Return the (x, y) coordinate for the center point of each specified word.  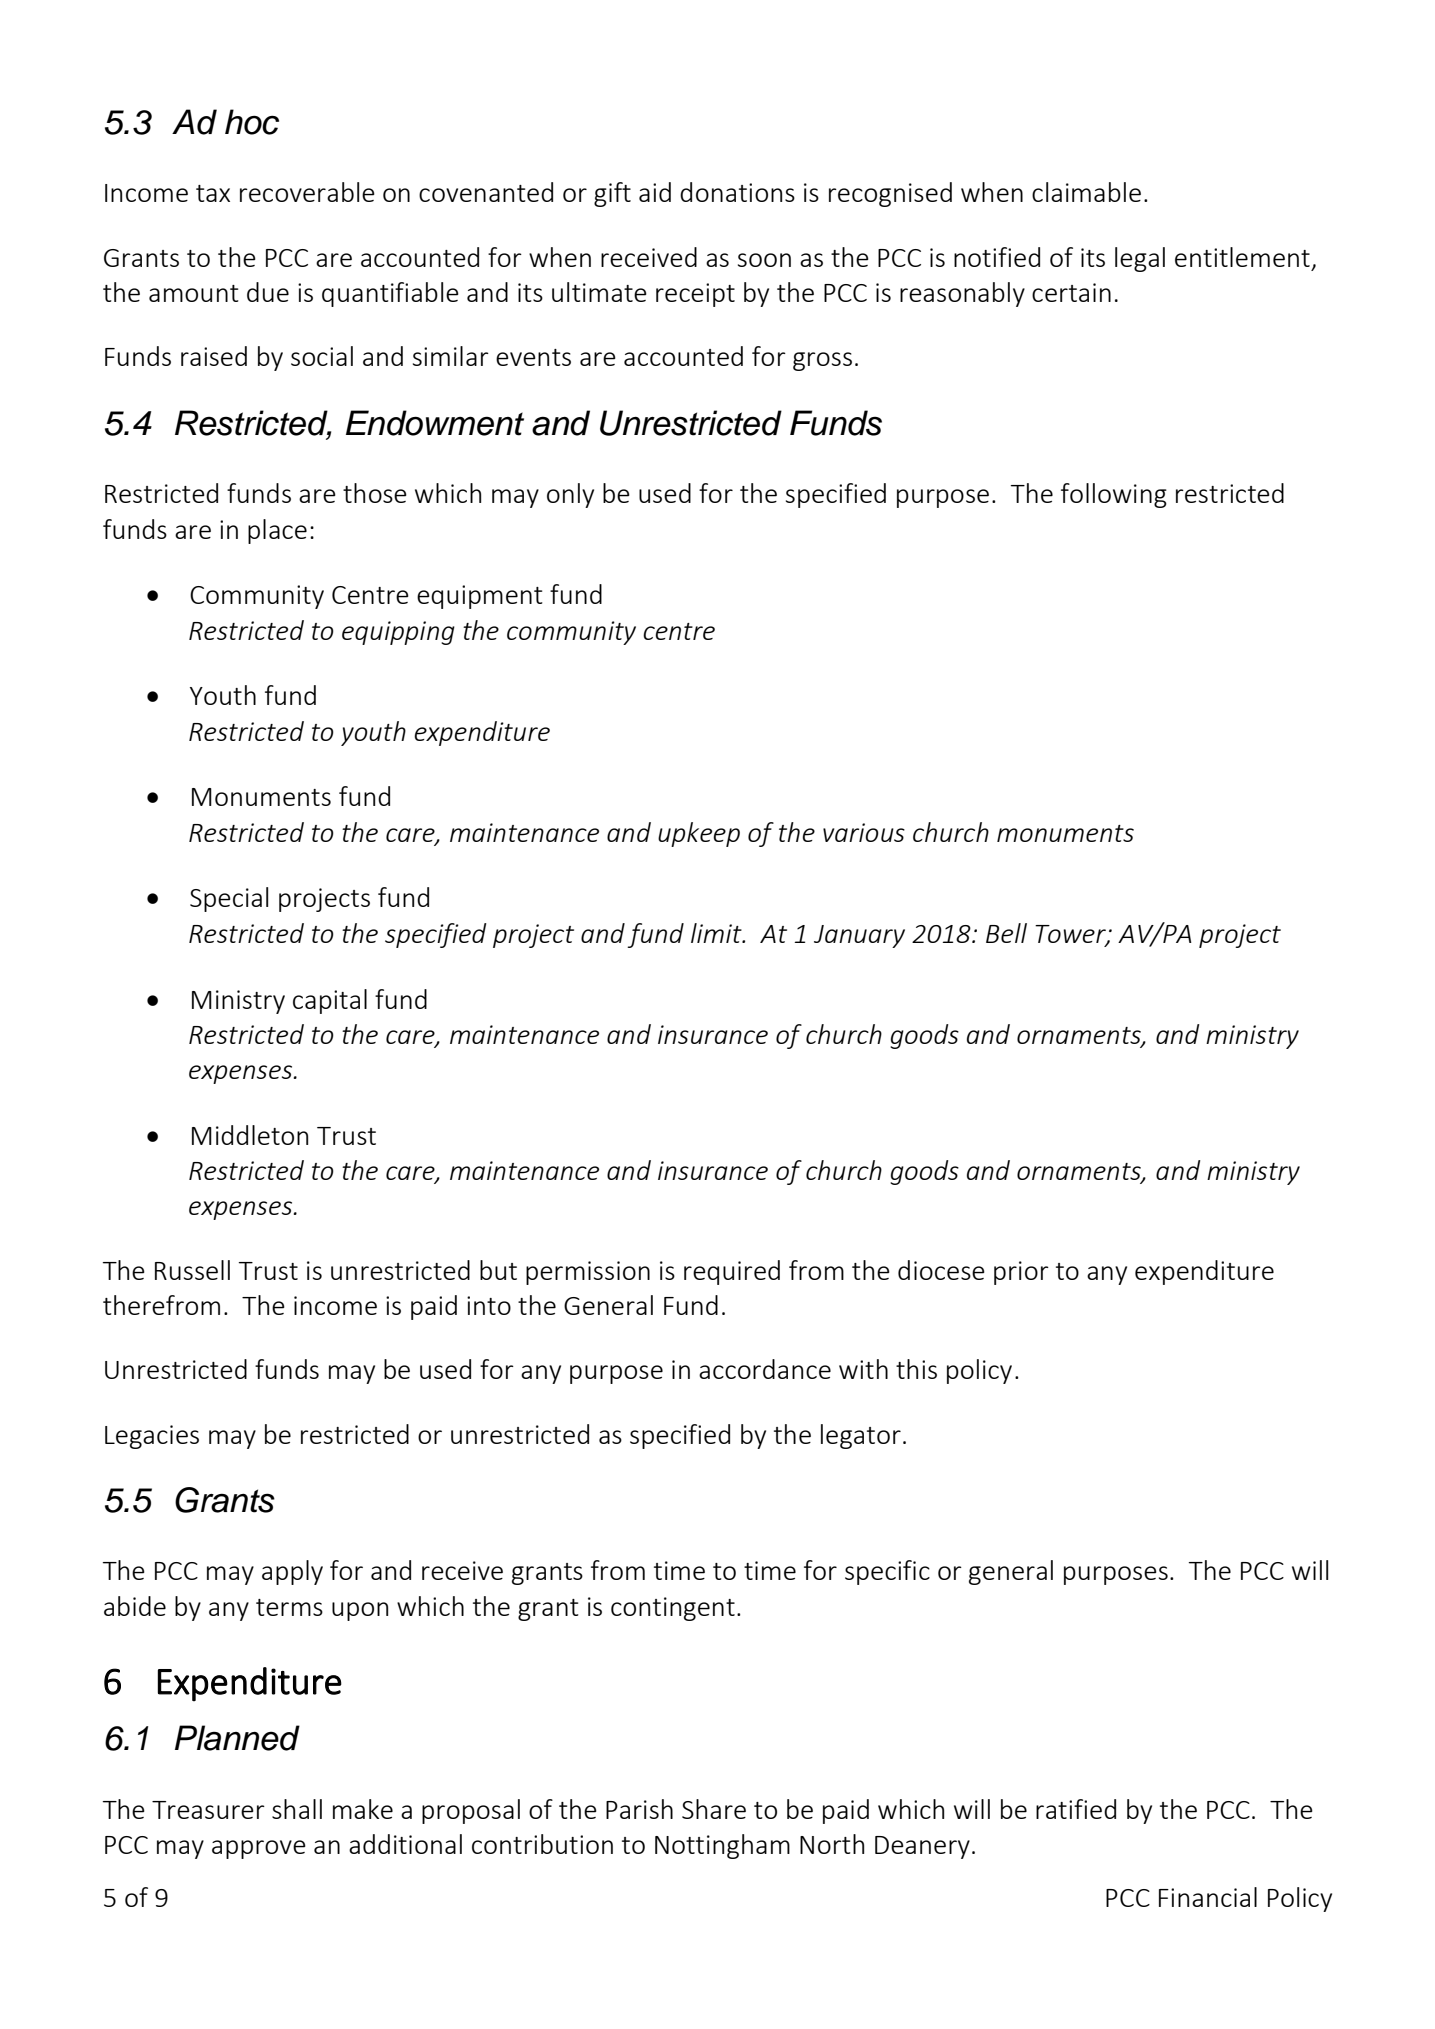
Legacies (152, 1437)
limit (717, 933)
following (1114, 495)
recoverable (307, 192)
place (277, 531)
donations (737, 192)
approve (259, 1849)
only (570, 495)
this (916, 1369)
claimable (1086, 192)
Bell (1006, 933)
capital (330, 1001)
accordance (765, 1369)
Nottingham (722, 1846)
